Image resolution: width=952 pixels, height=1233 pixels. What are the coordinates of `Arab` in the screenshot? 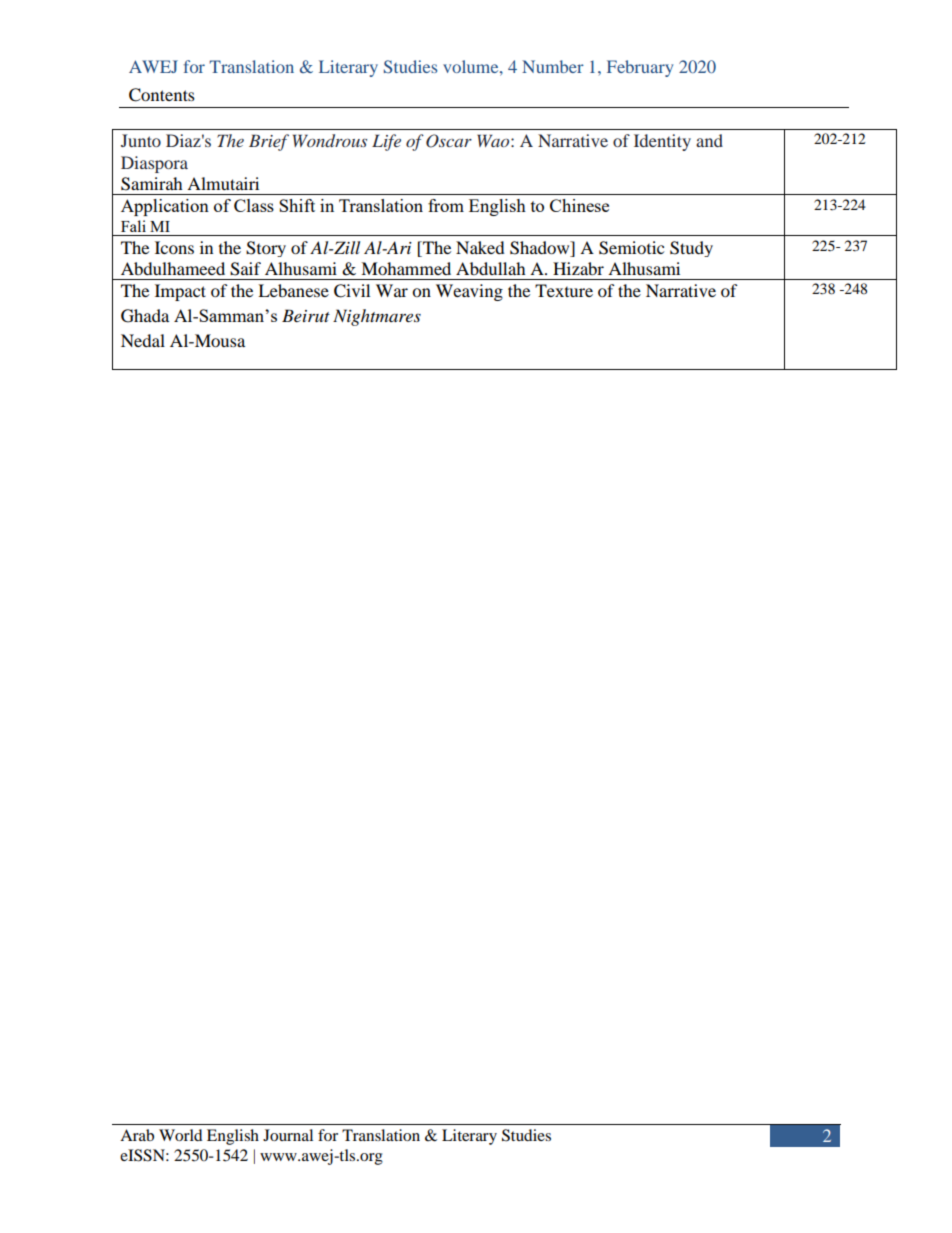 It's located at (137, 1135).
